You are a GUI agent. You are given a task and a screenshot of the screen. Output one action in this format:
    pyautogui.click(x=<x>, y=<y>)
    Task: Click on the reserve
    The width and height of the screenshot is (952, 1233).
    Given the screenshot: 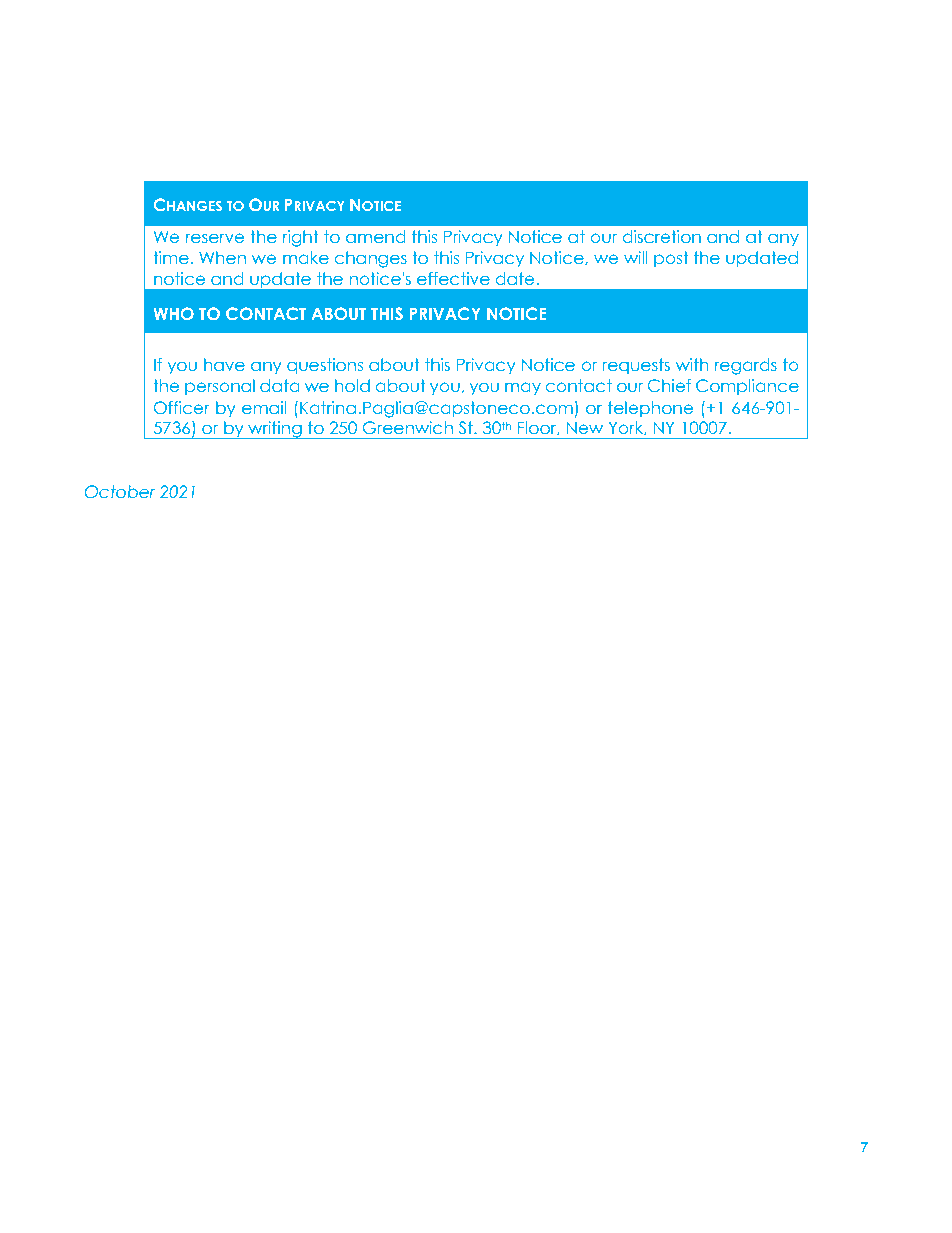 What is the action you would take?
    pyautogui.click(x=214, y=238)
